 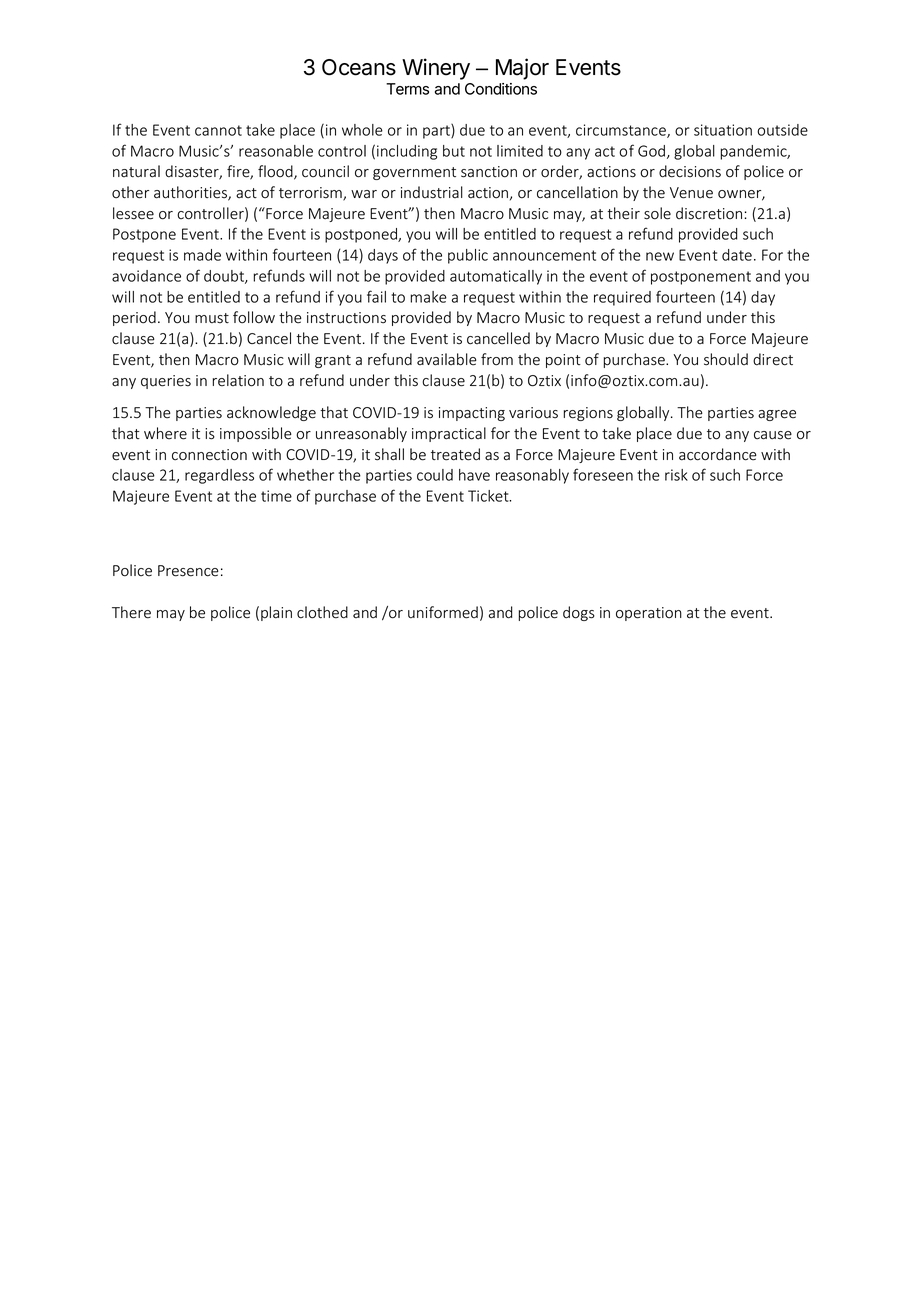 What do you see at coordinates (723, 130) in the screenshot?
I see `situation` at bounding box center [723, 130].
